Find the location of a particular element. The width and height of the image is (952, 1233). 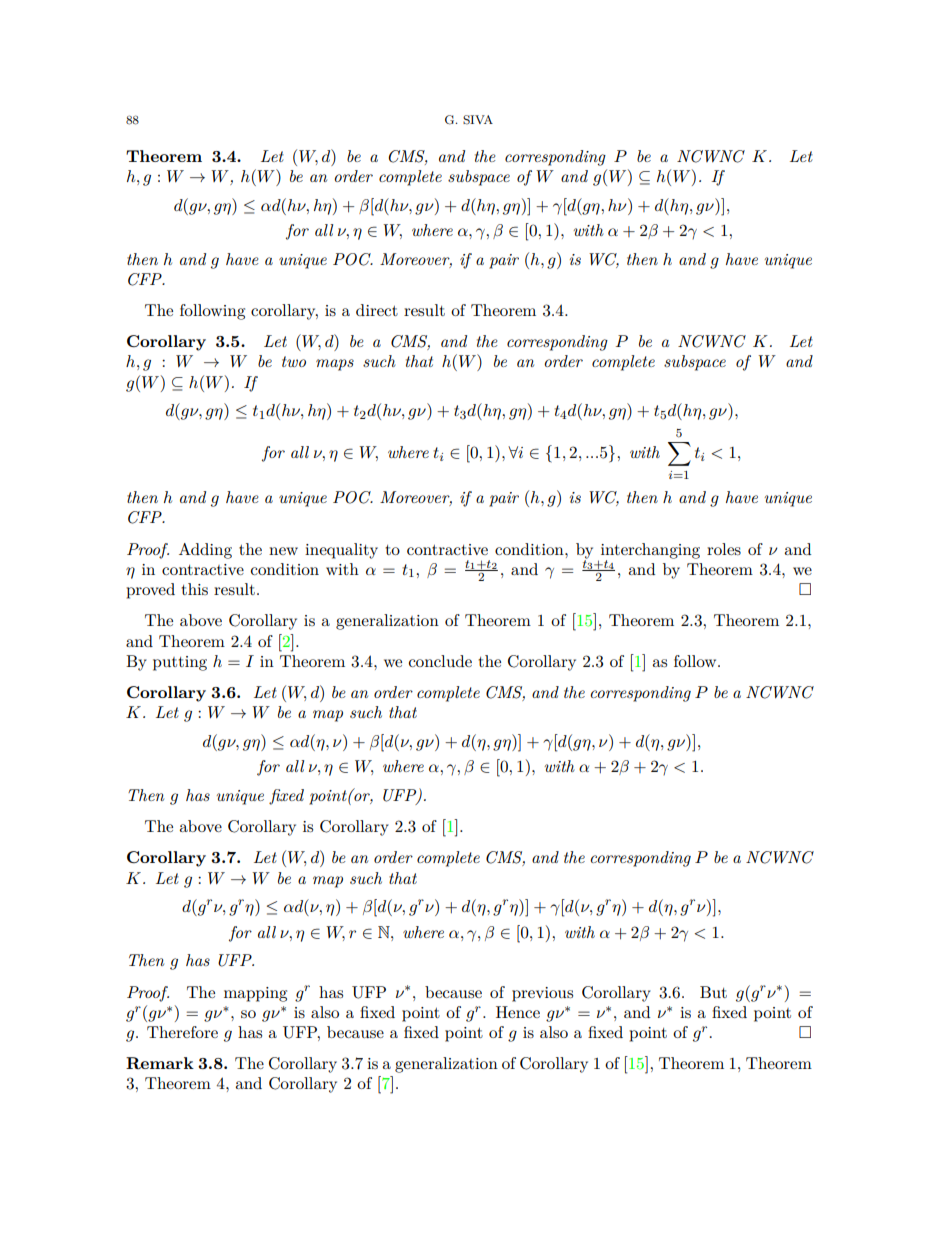

Therefore is located at coordinates (182, 1032).
